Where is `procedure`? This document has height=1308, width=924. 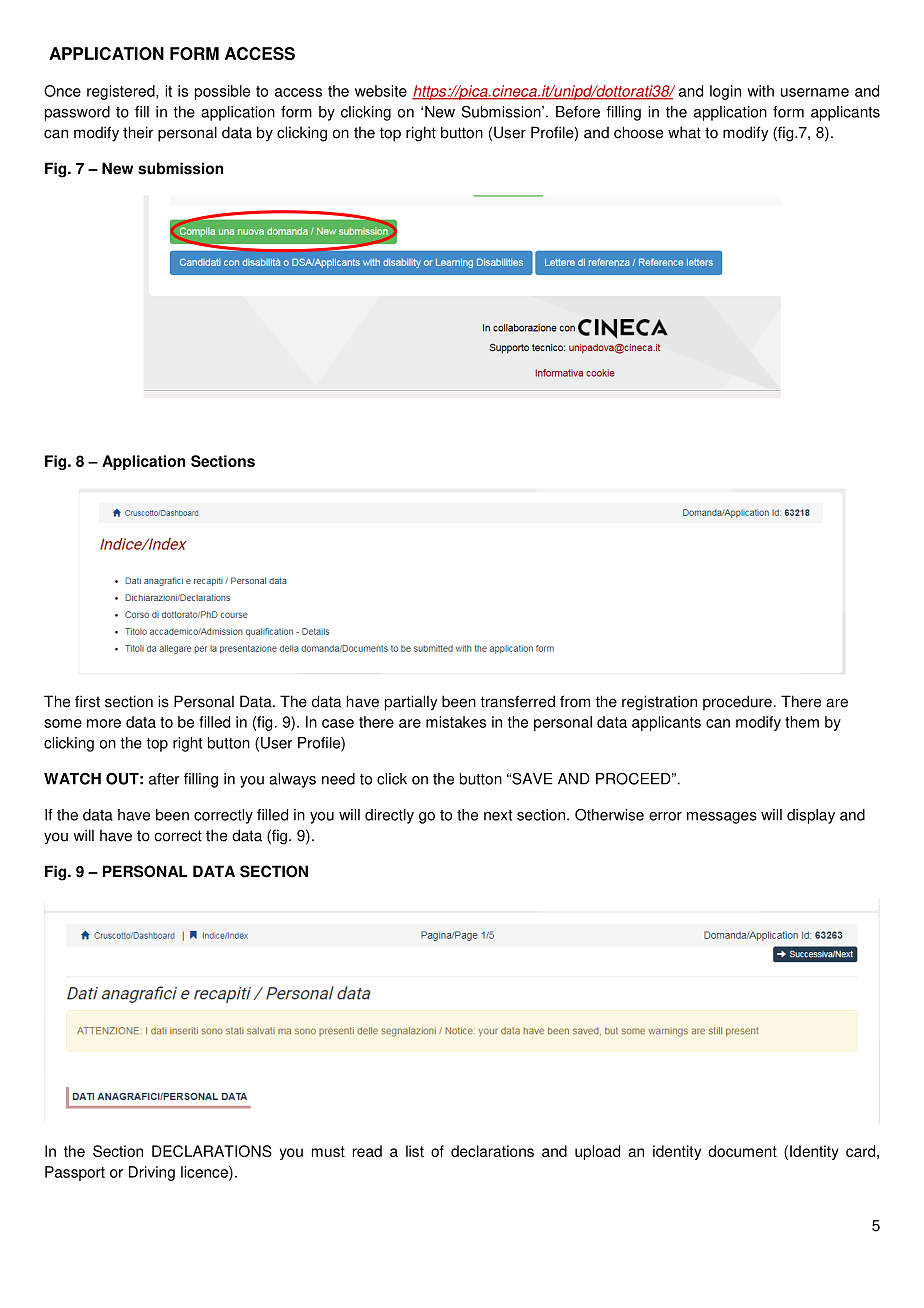
procedure is located at coordinates (737, 703).
